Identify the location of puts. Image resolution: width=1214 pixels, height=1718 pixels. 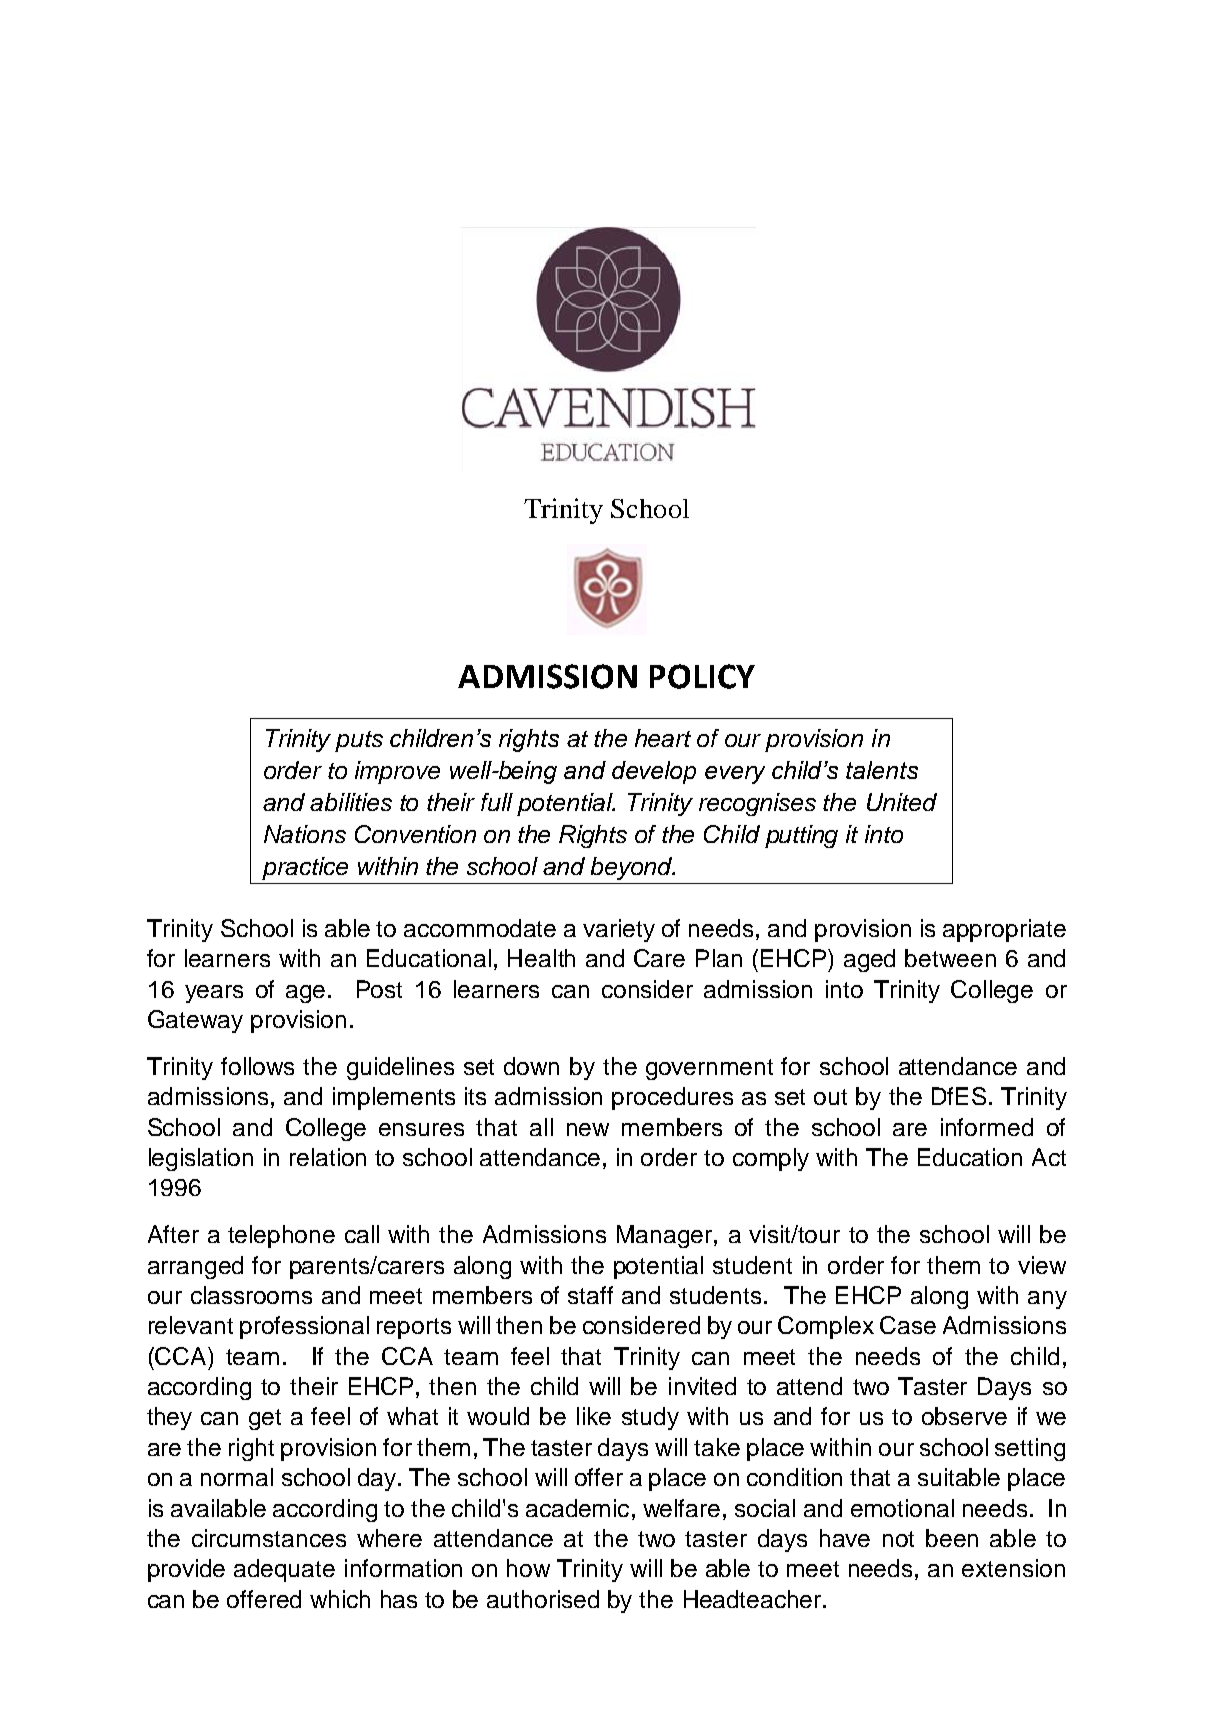
(359, 741).
